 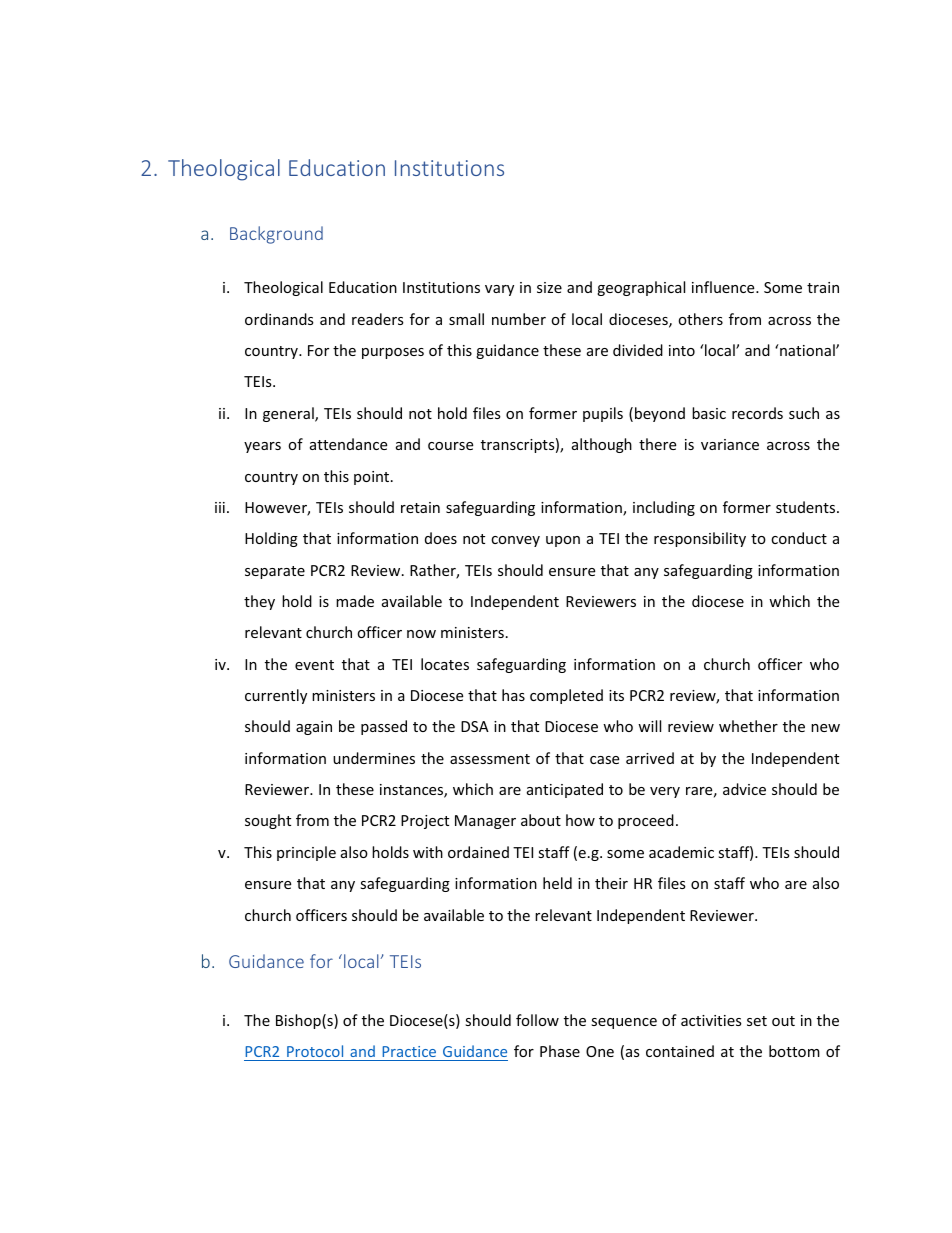 I want to click on follow, so click(x=537, y=1020).
